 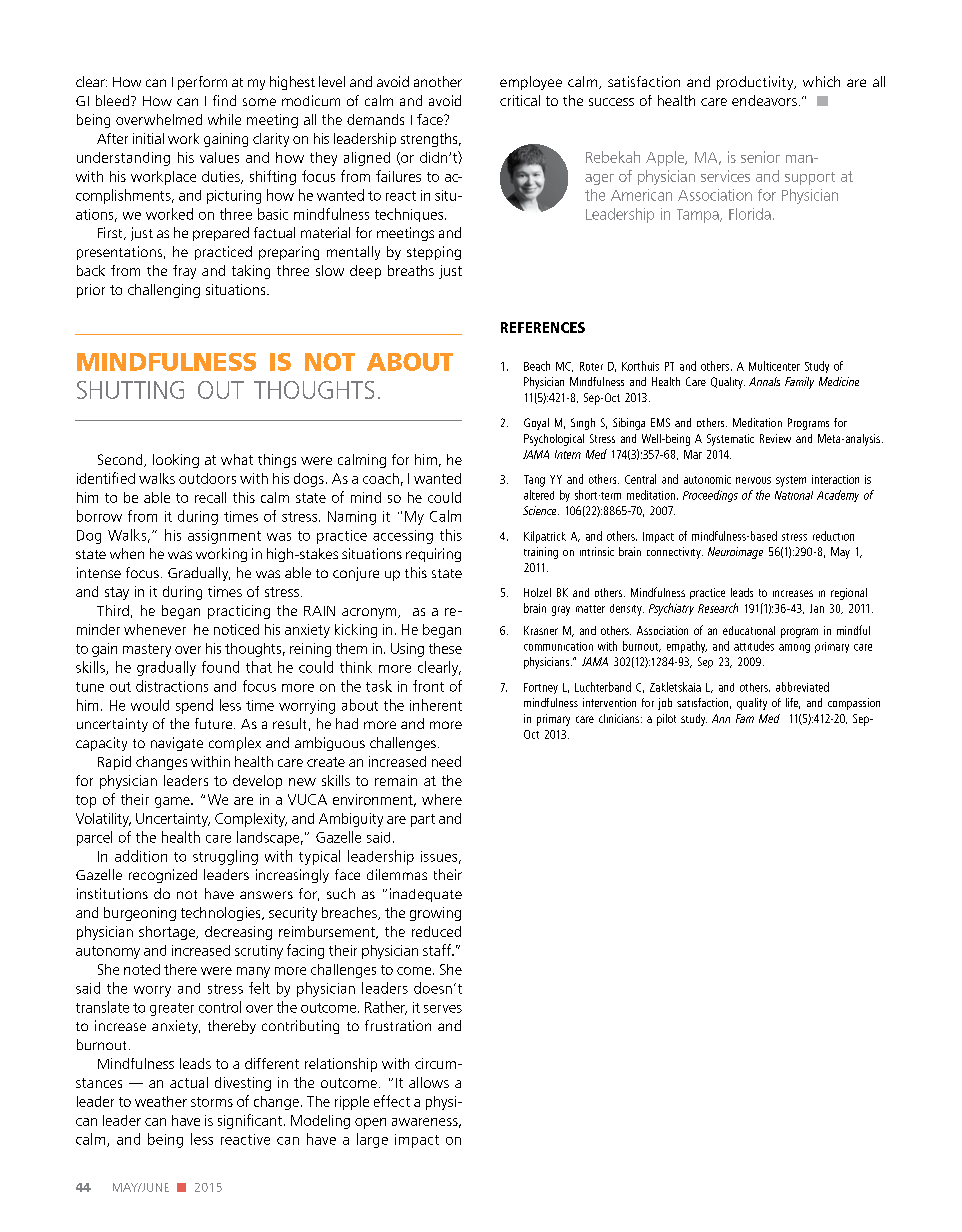 I want to click on Goyal, so click(x=536, y=424).
